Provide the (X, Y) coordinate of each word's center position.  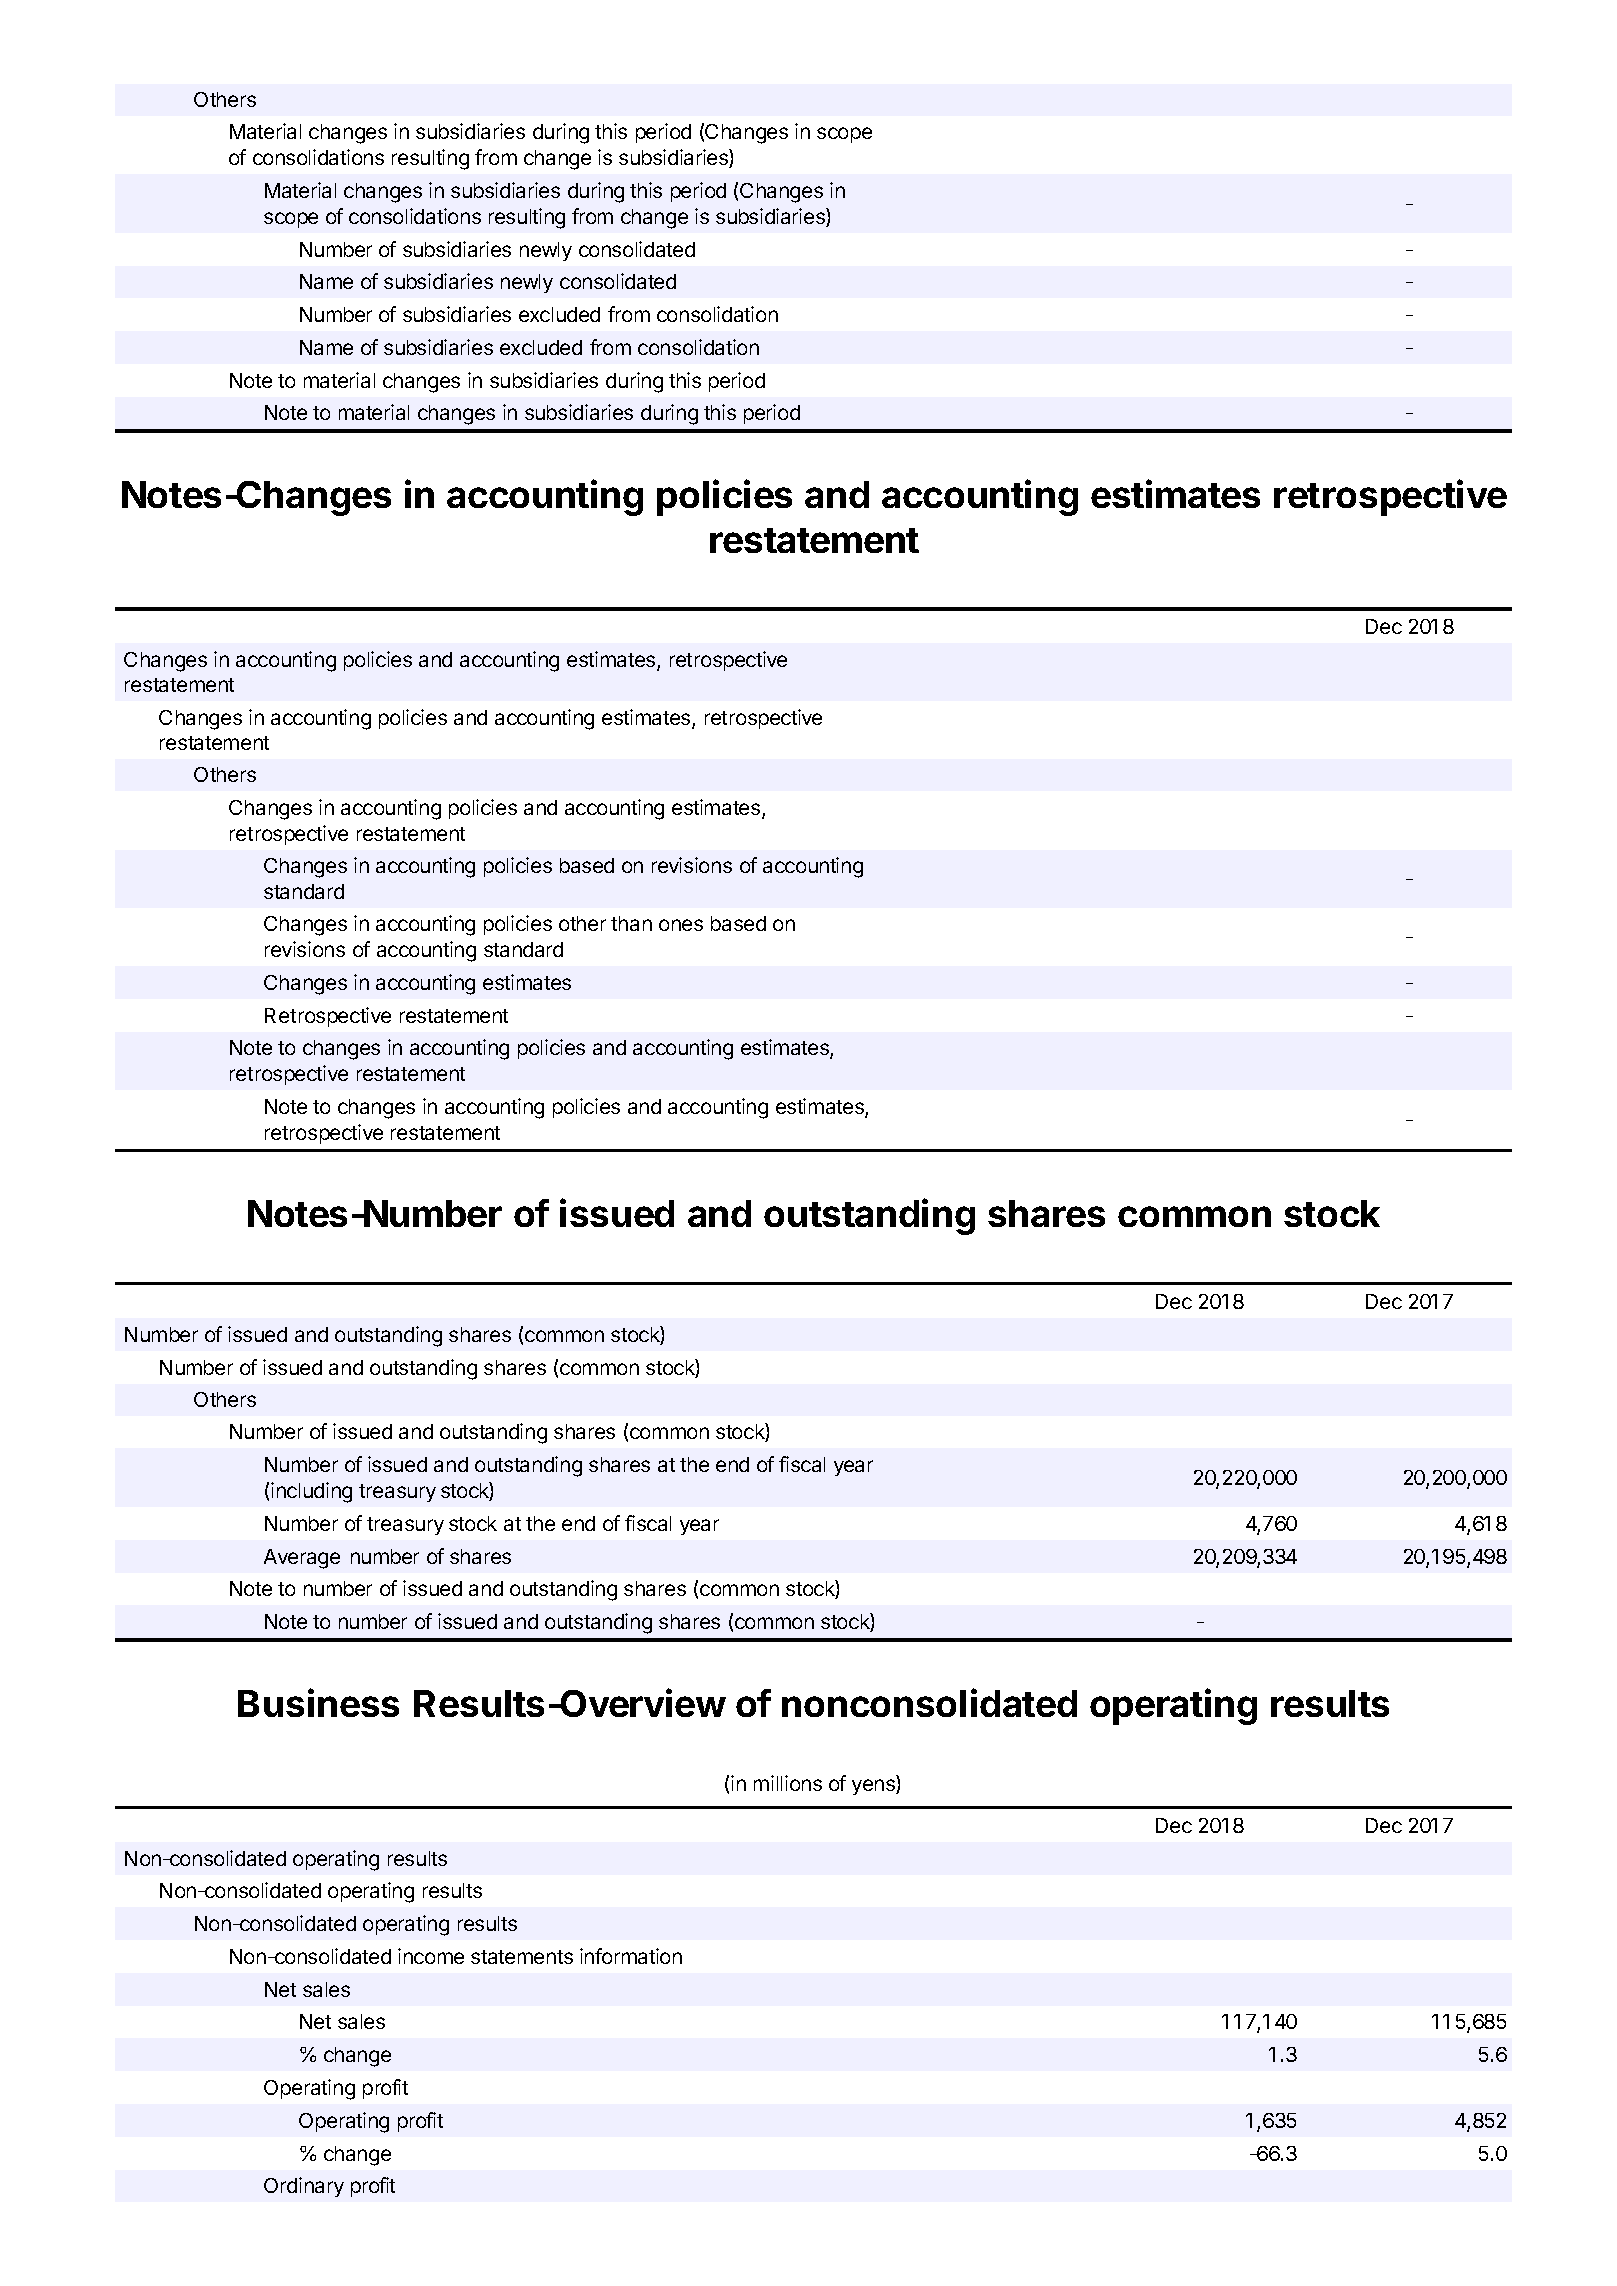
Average (302, 1559)
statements (522, 1957)
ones (681, 925)
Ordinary (304, 2187)
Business (318, 1702)
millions (788, 1783)
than (631, 923)
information (631, 1956)
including (311, 1492)
